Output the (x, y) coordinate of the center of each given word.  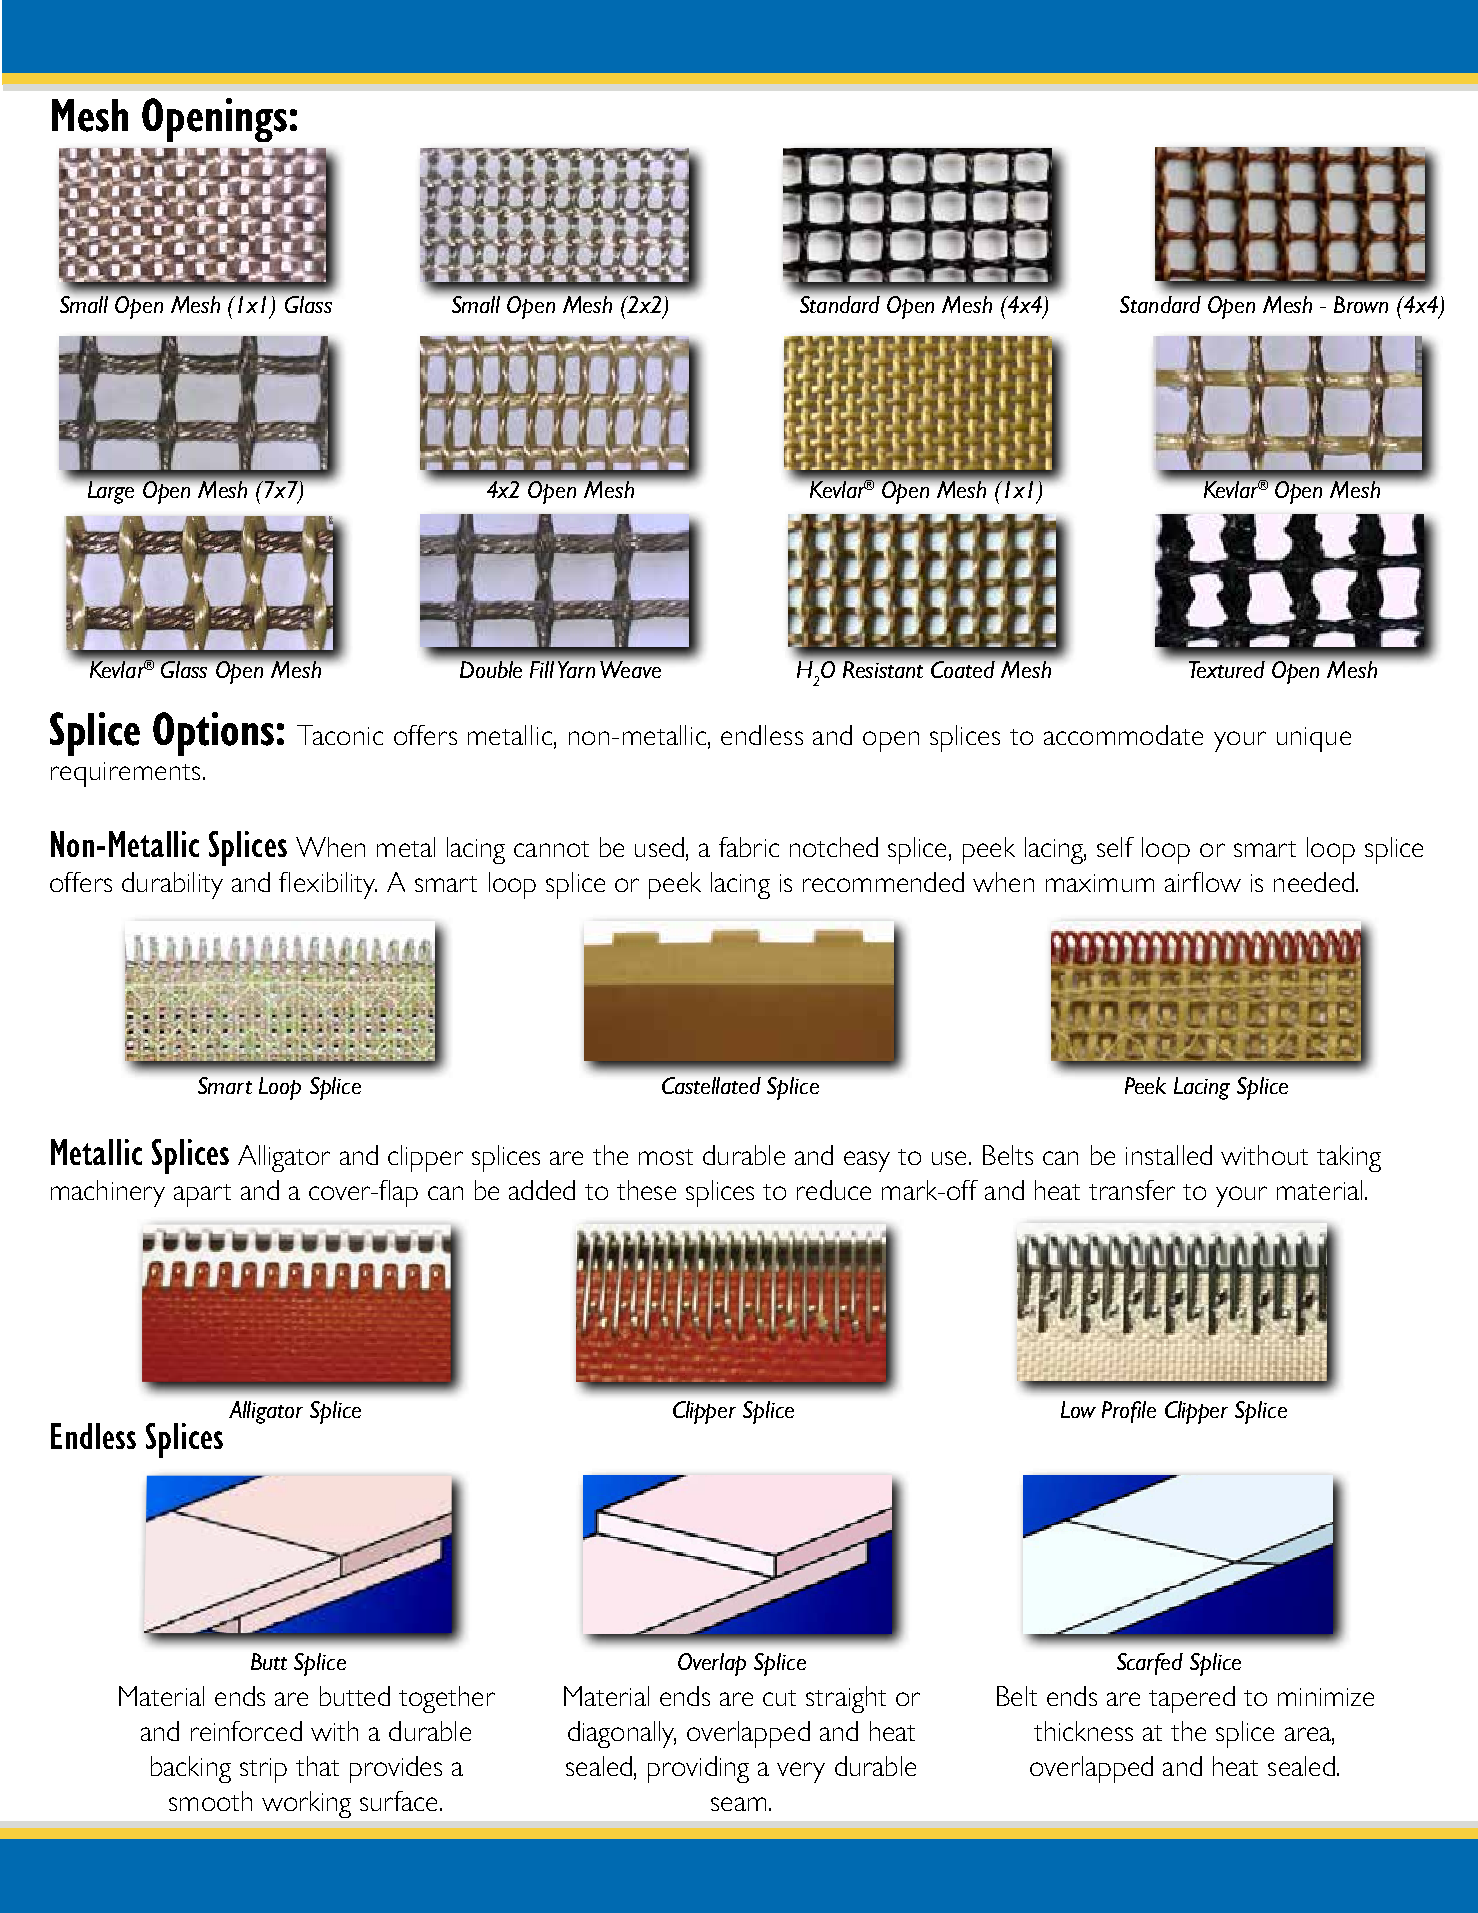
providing (698, 1769)
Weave (630, 669)
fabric (749, 847)
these (646, 1190)
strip (263, 1770)
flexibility (328, 885)
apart (202, 1195)
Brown (1361, 304)
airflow (1203, 882)
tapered (1192, 1699)
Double (491, 669)
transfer (1132, 1190)
